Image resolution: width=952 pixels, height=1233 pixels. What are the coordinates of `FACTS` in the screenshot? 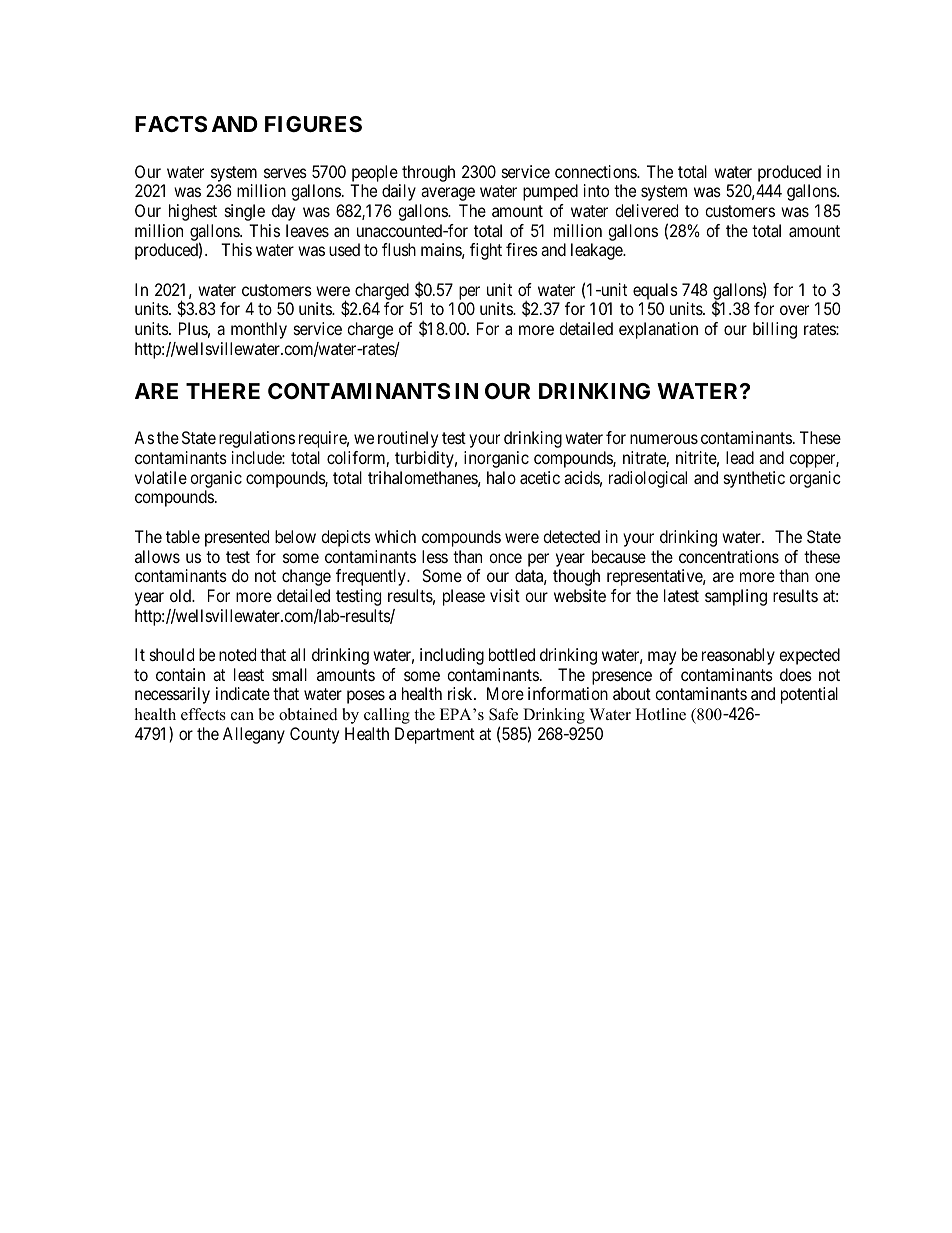 It's located at (171, 124).
